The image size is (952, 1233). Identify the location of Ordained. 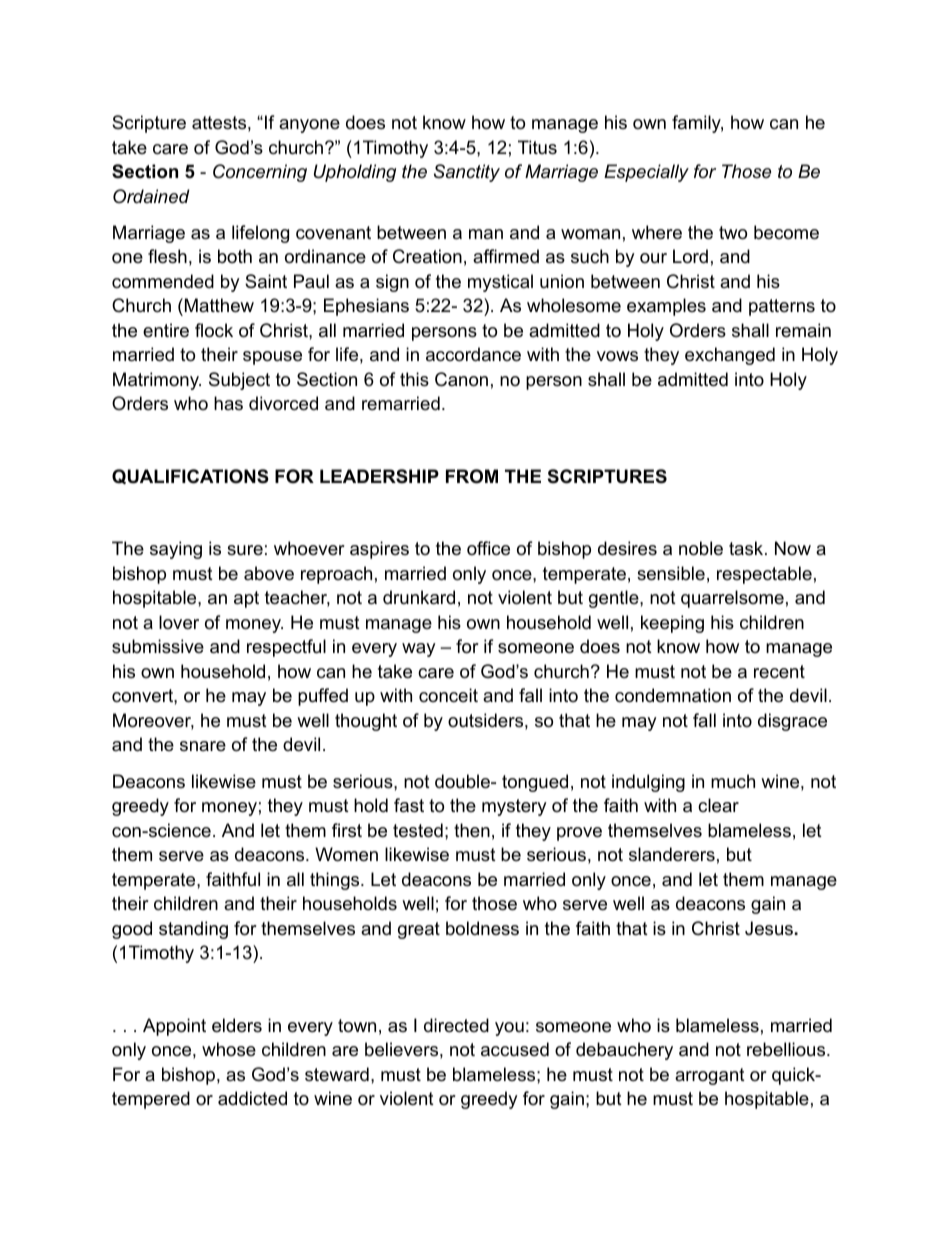
(151, 196).
